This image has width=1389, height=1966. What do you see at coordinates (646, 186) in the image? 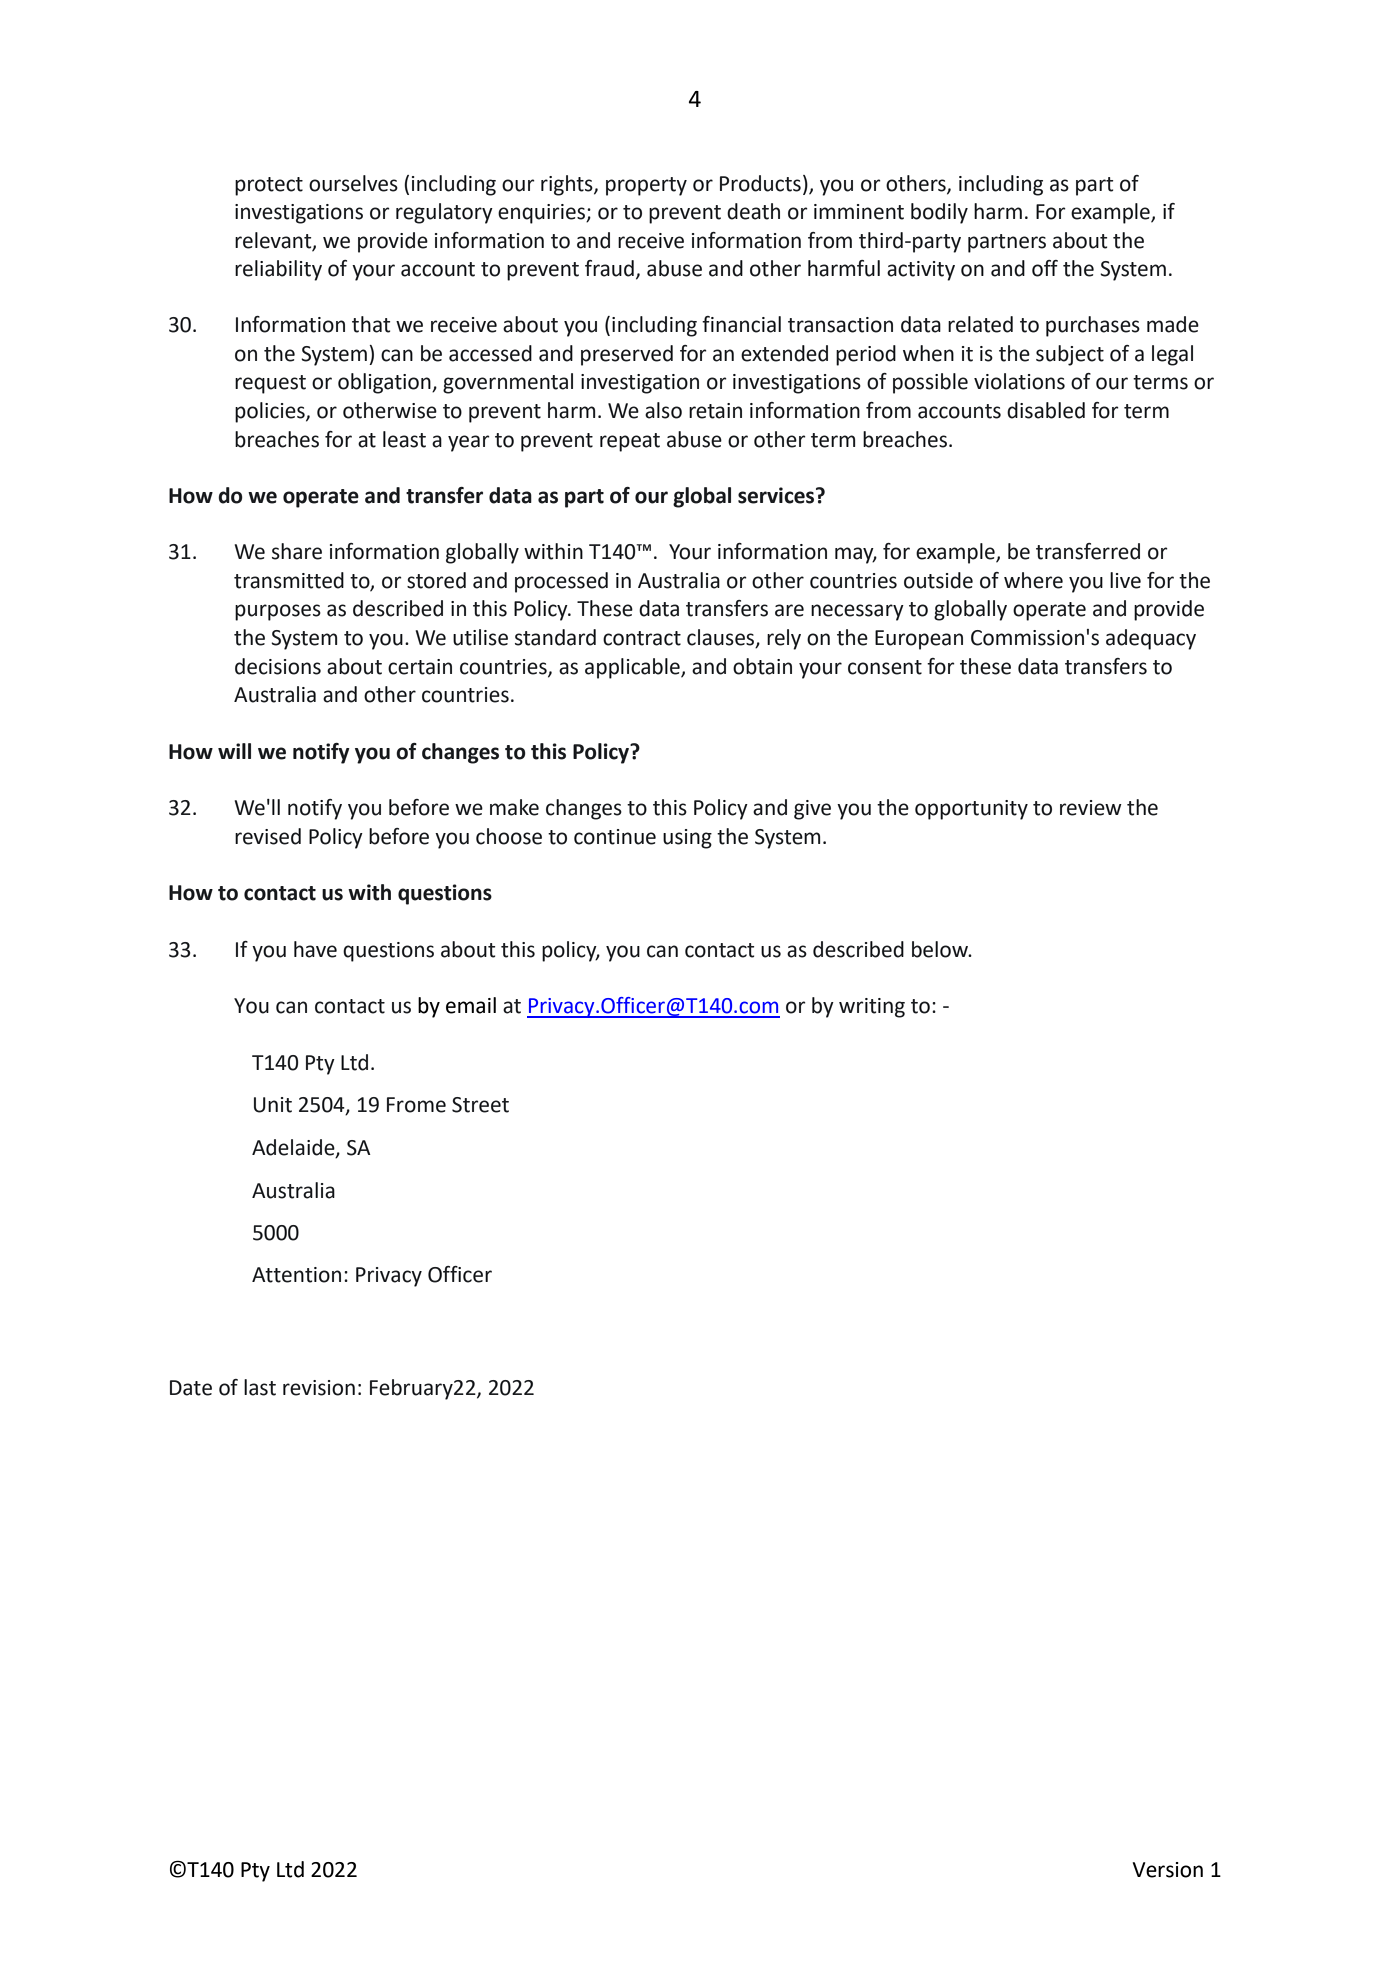
I see `property` at bounding box center [646, 186].
